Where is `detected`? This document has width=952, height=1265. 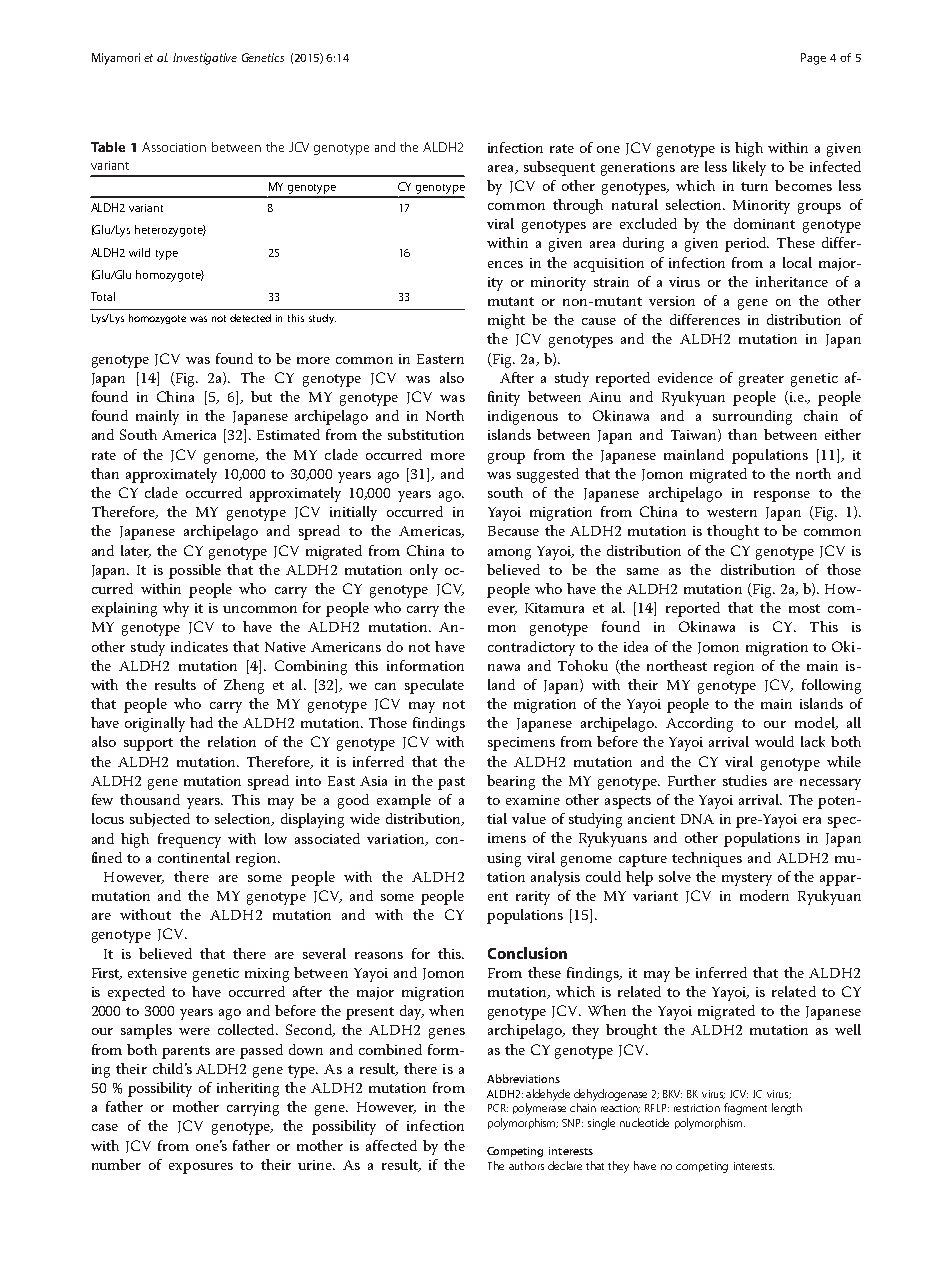
detected is located at coordinates (250, 318).
